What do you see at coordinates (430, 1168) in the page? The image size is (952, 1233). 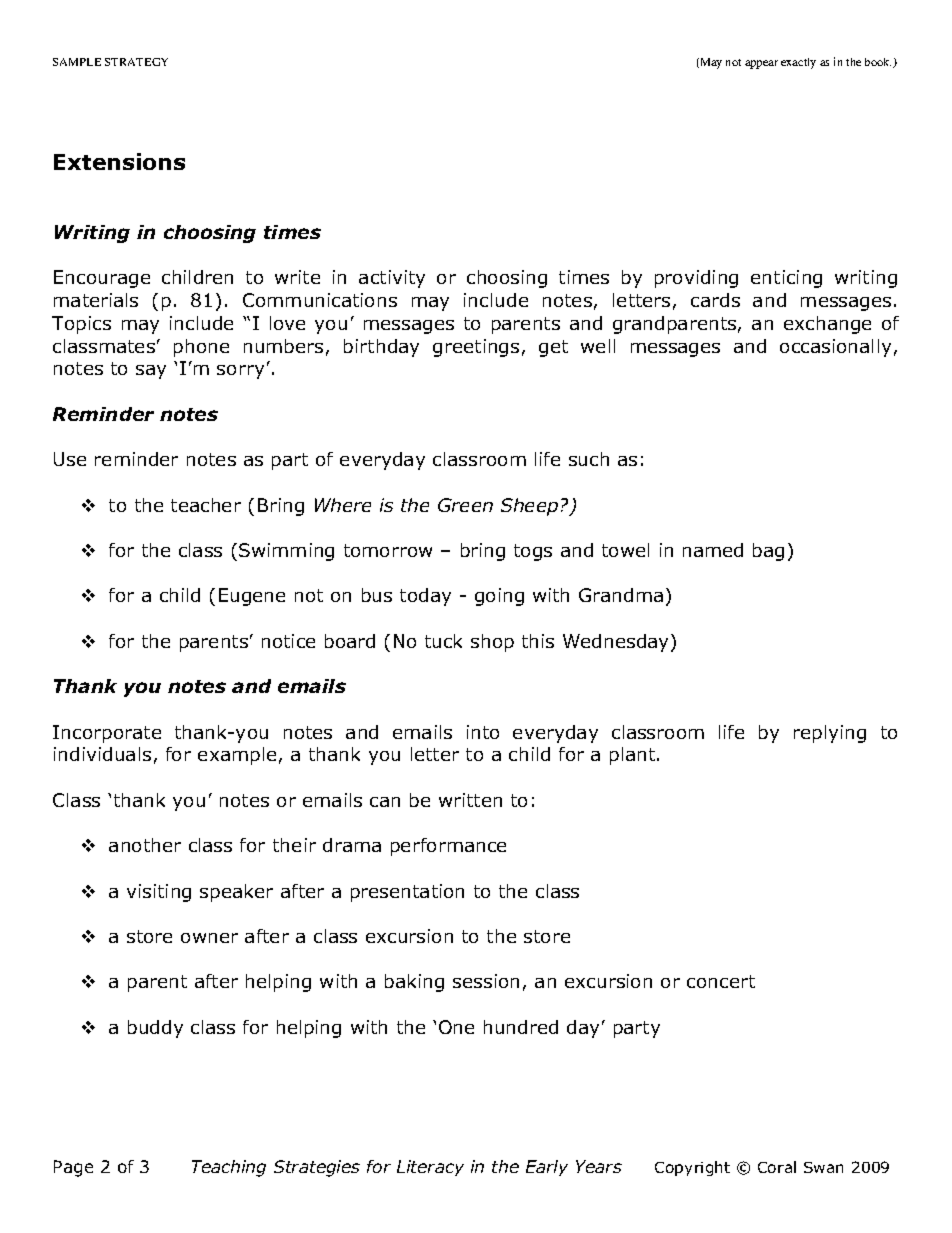 I see `Literacy` at bounding box center [430, 1168].
